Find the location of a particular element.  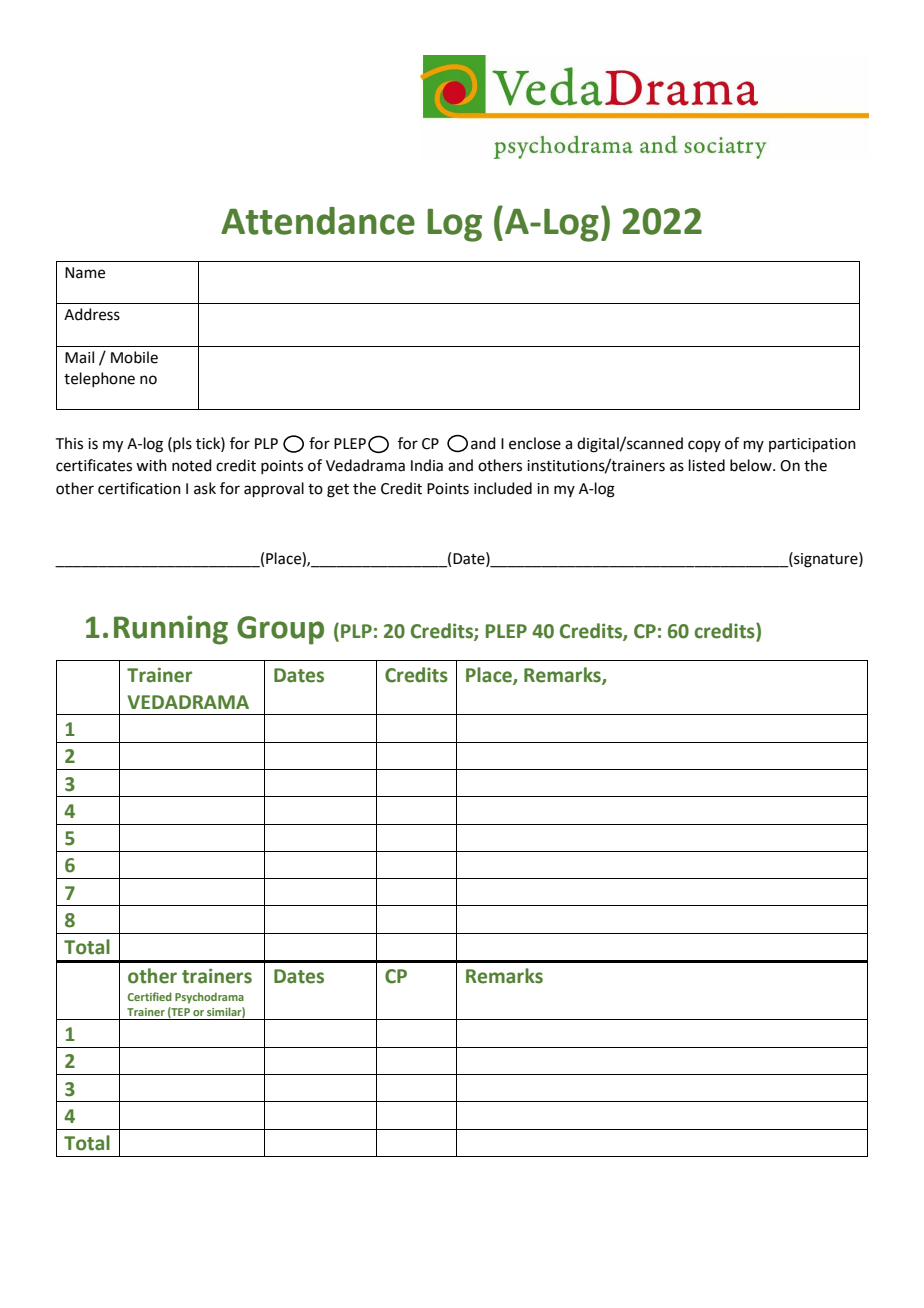

below is located at coordinates (752, 465).
